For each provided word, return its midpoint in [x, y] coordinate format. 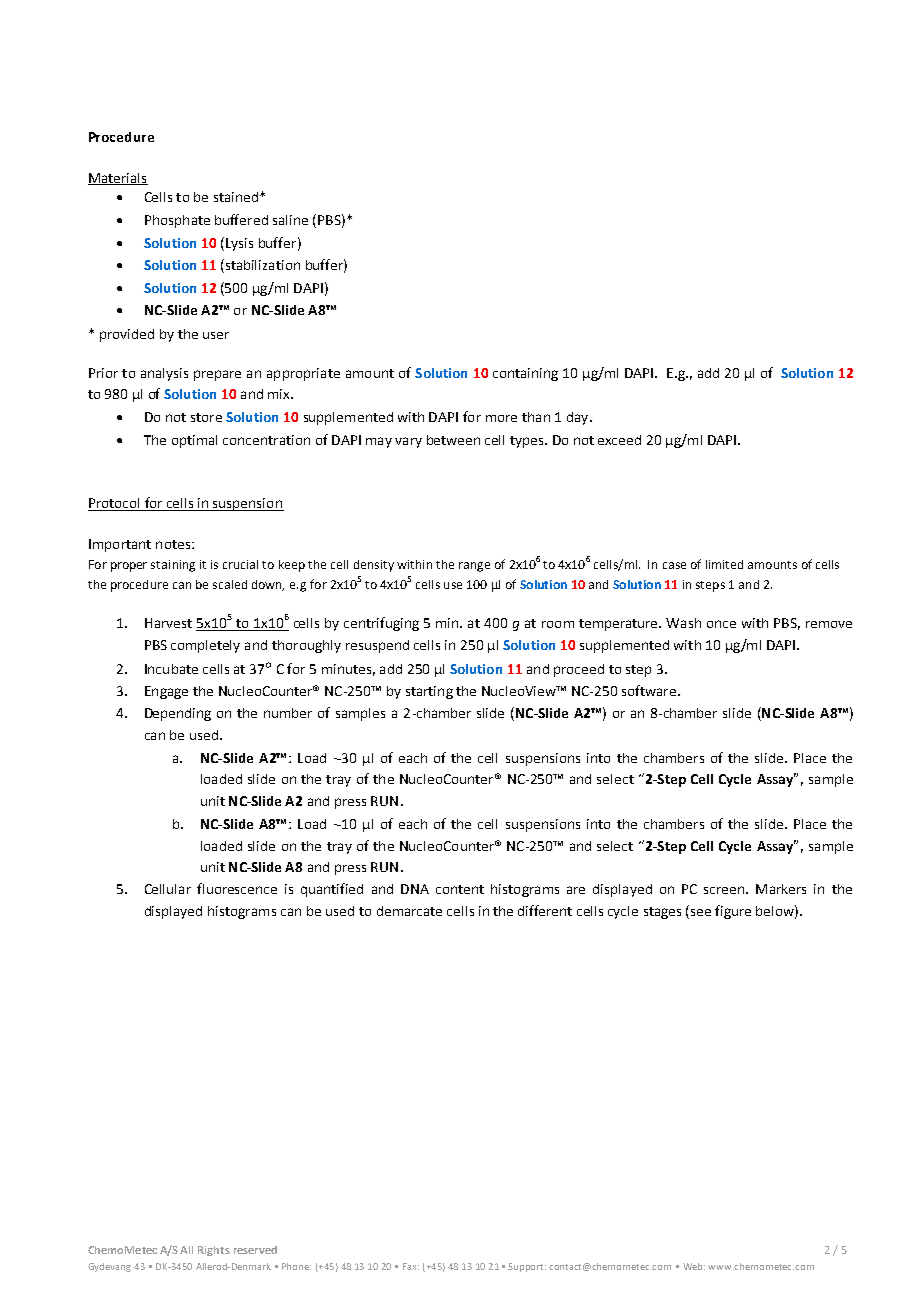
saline [290, 220]
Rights [214, 1251]
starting [429, 692]
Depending [178, 714]
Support [527, 1267]
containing [525, 374]
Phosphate [177, 221]
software [650, 690]
